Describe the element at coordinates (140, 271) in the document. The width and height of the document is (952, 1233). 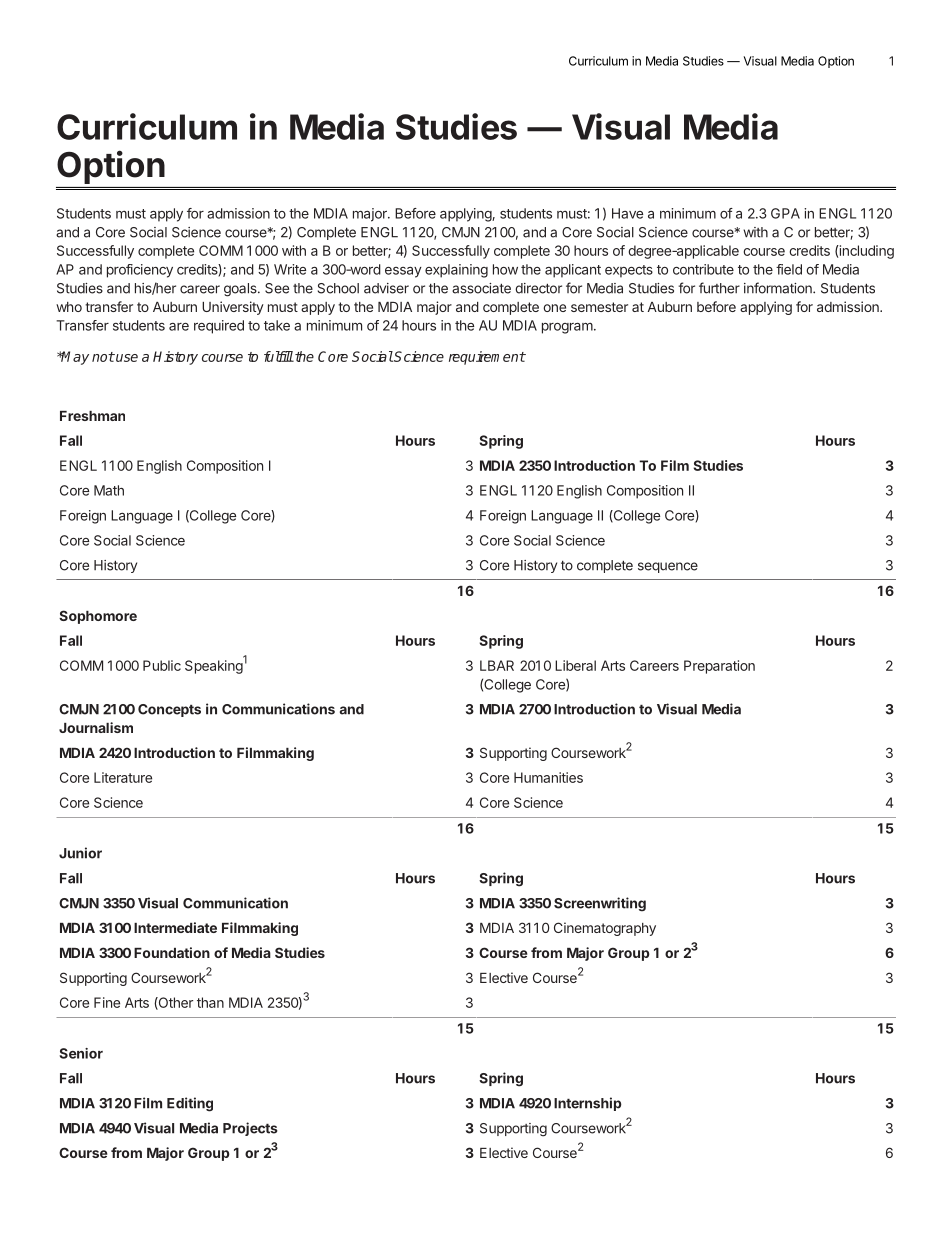
I see `proficiency` at that location.
